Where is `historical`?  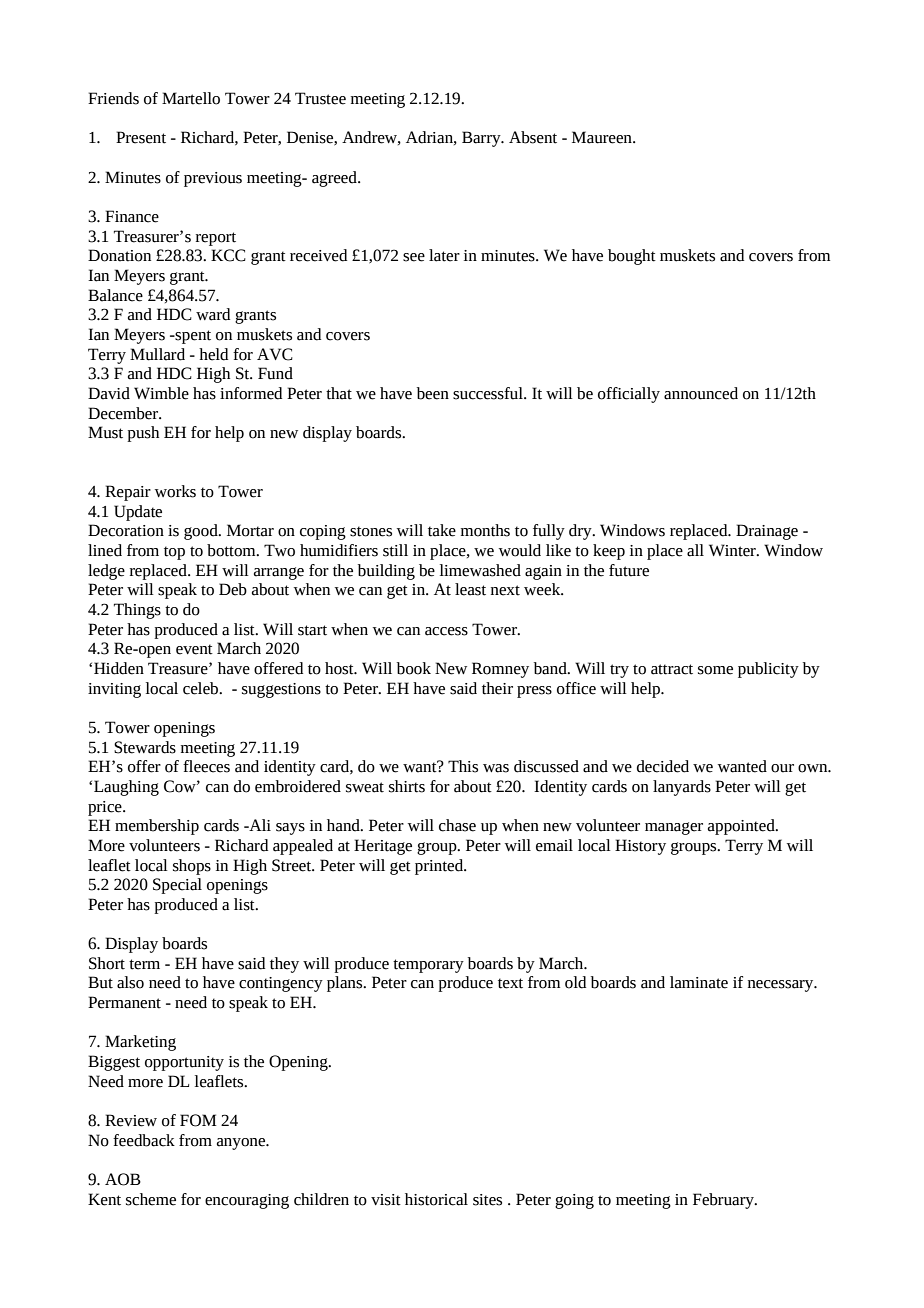 historical is located at coordinates (436, 1199).
